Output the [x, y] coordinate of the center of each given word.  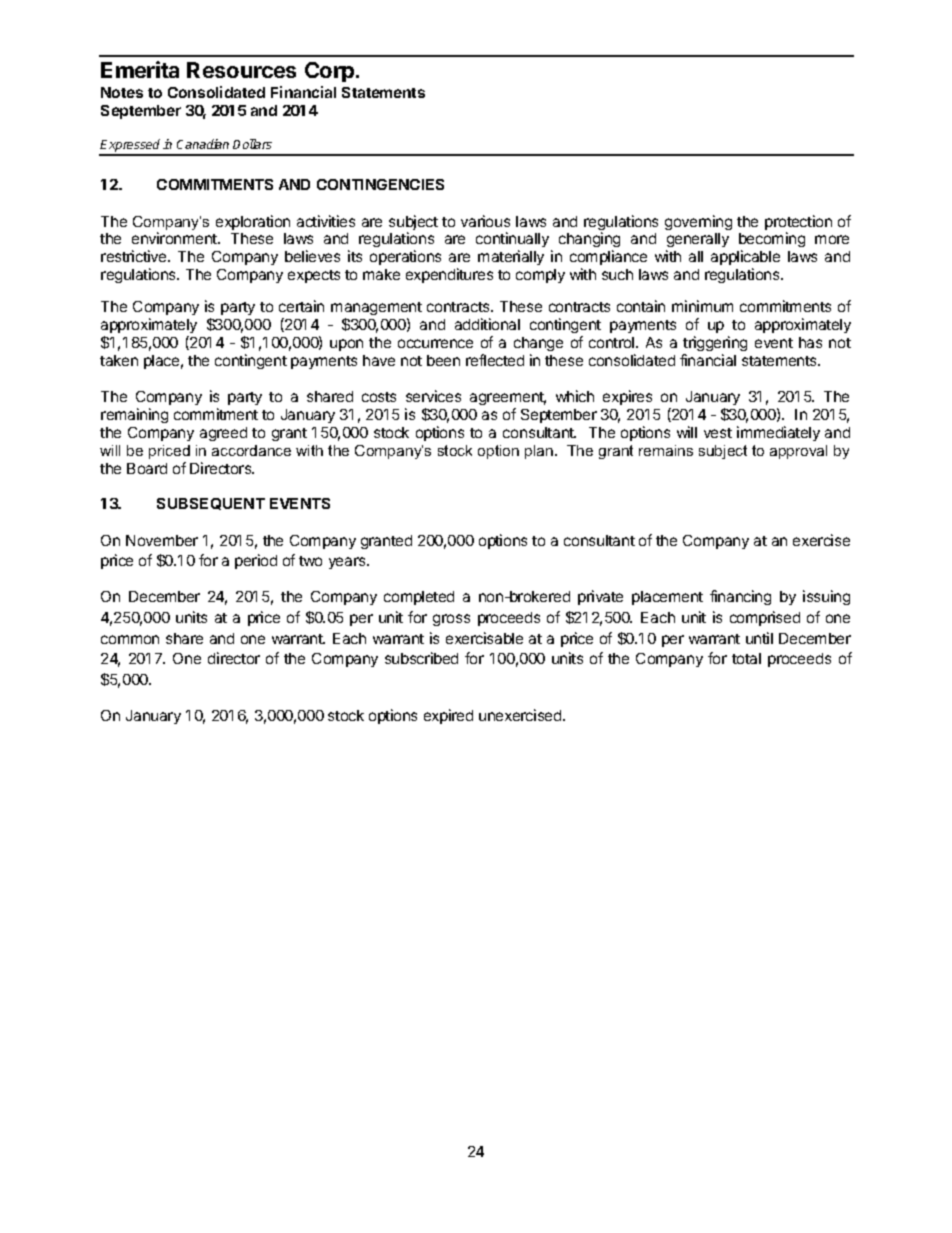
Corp [331, 72]
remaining [134, 415]
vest [718, 433]
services [433, 396]
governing [698, 222]
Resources [241, 70]
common [130, 639]
